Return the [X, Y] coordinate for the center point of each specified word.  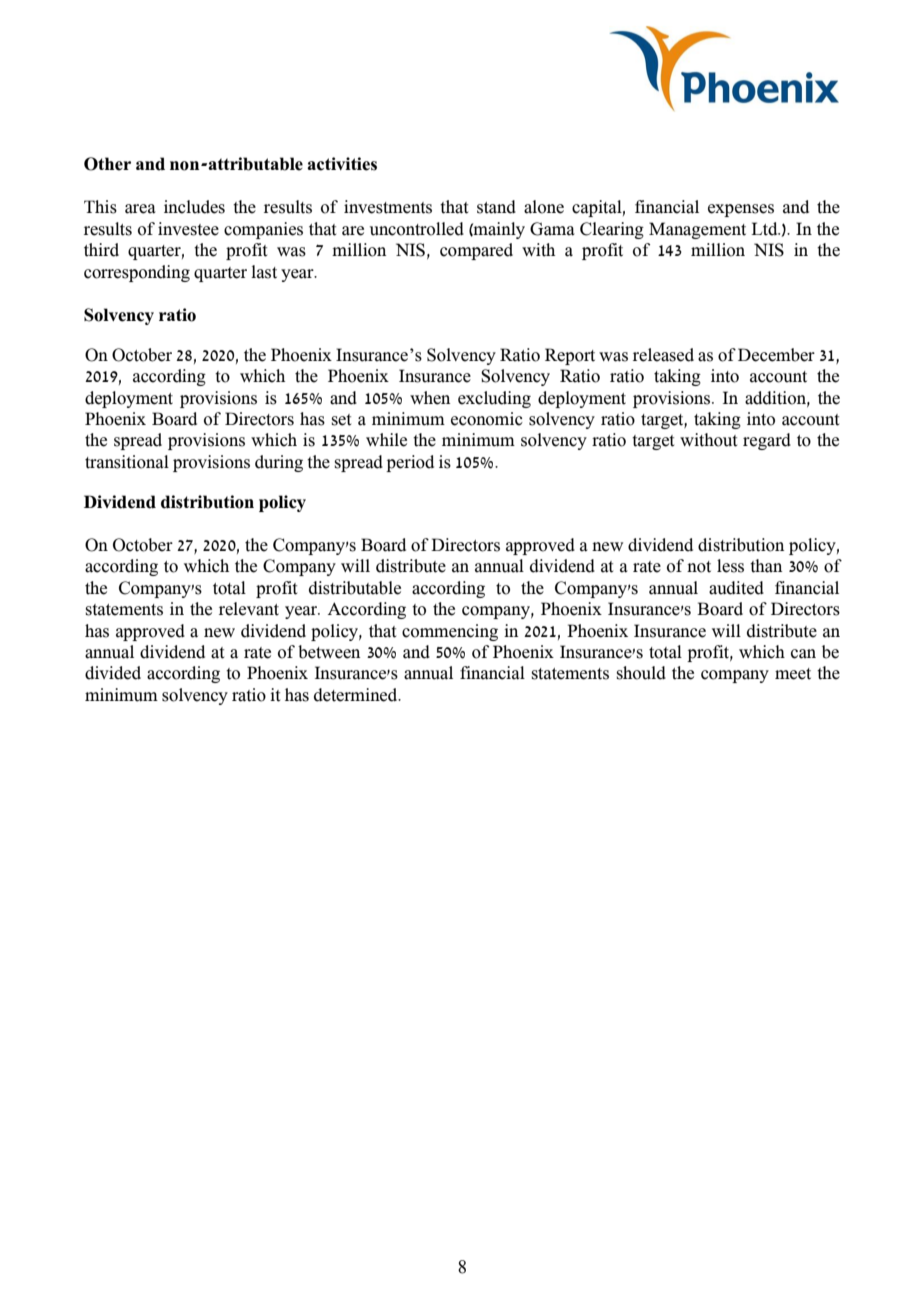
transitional [127, 462]
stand [496, 207]
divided [113, 673]
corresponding [137, 273]
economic [487, 419]
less [730, 566]
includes [194, 207]
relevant [249, 609]
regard [767, 441]
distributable [355, 588]
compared [476, 251]
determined [357, 695]
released [663, 355]
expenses [741, 210]
